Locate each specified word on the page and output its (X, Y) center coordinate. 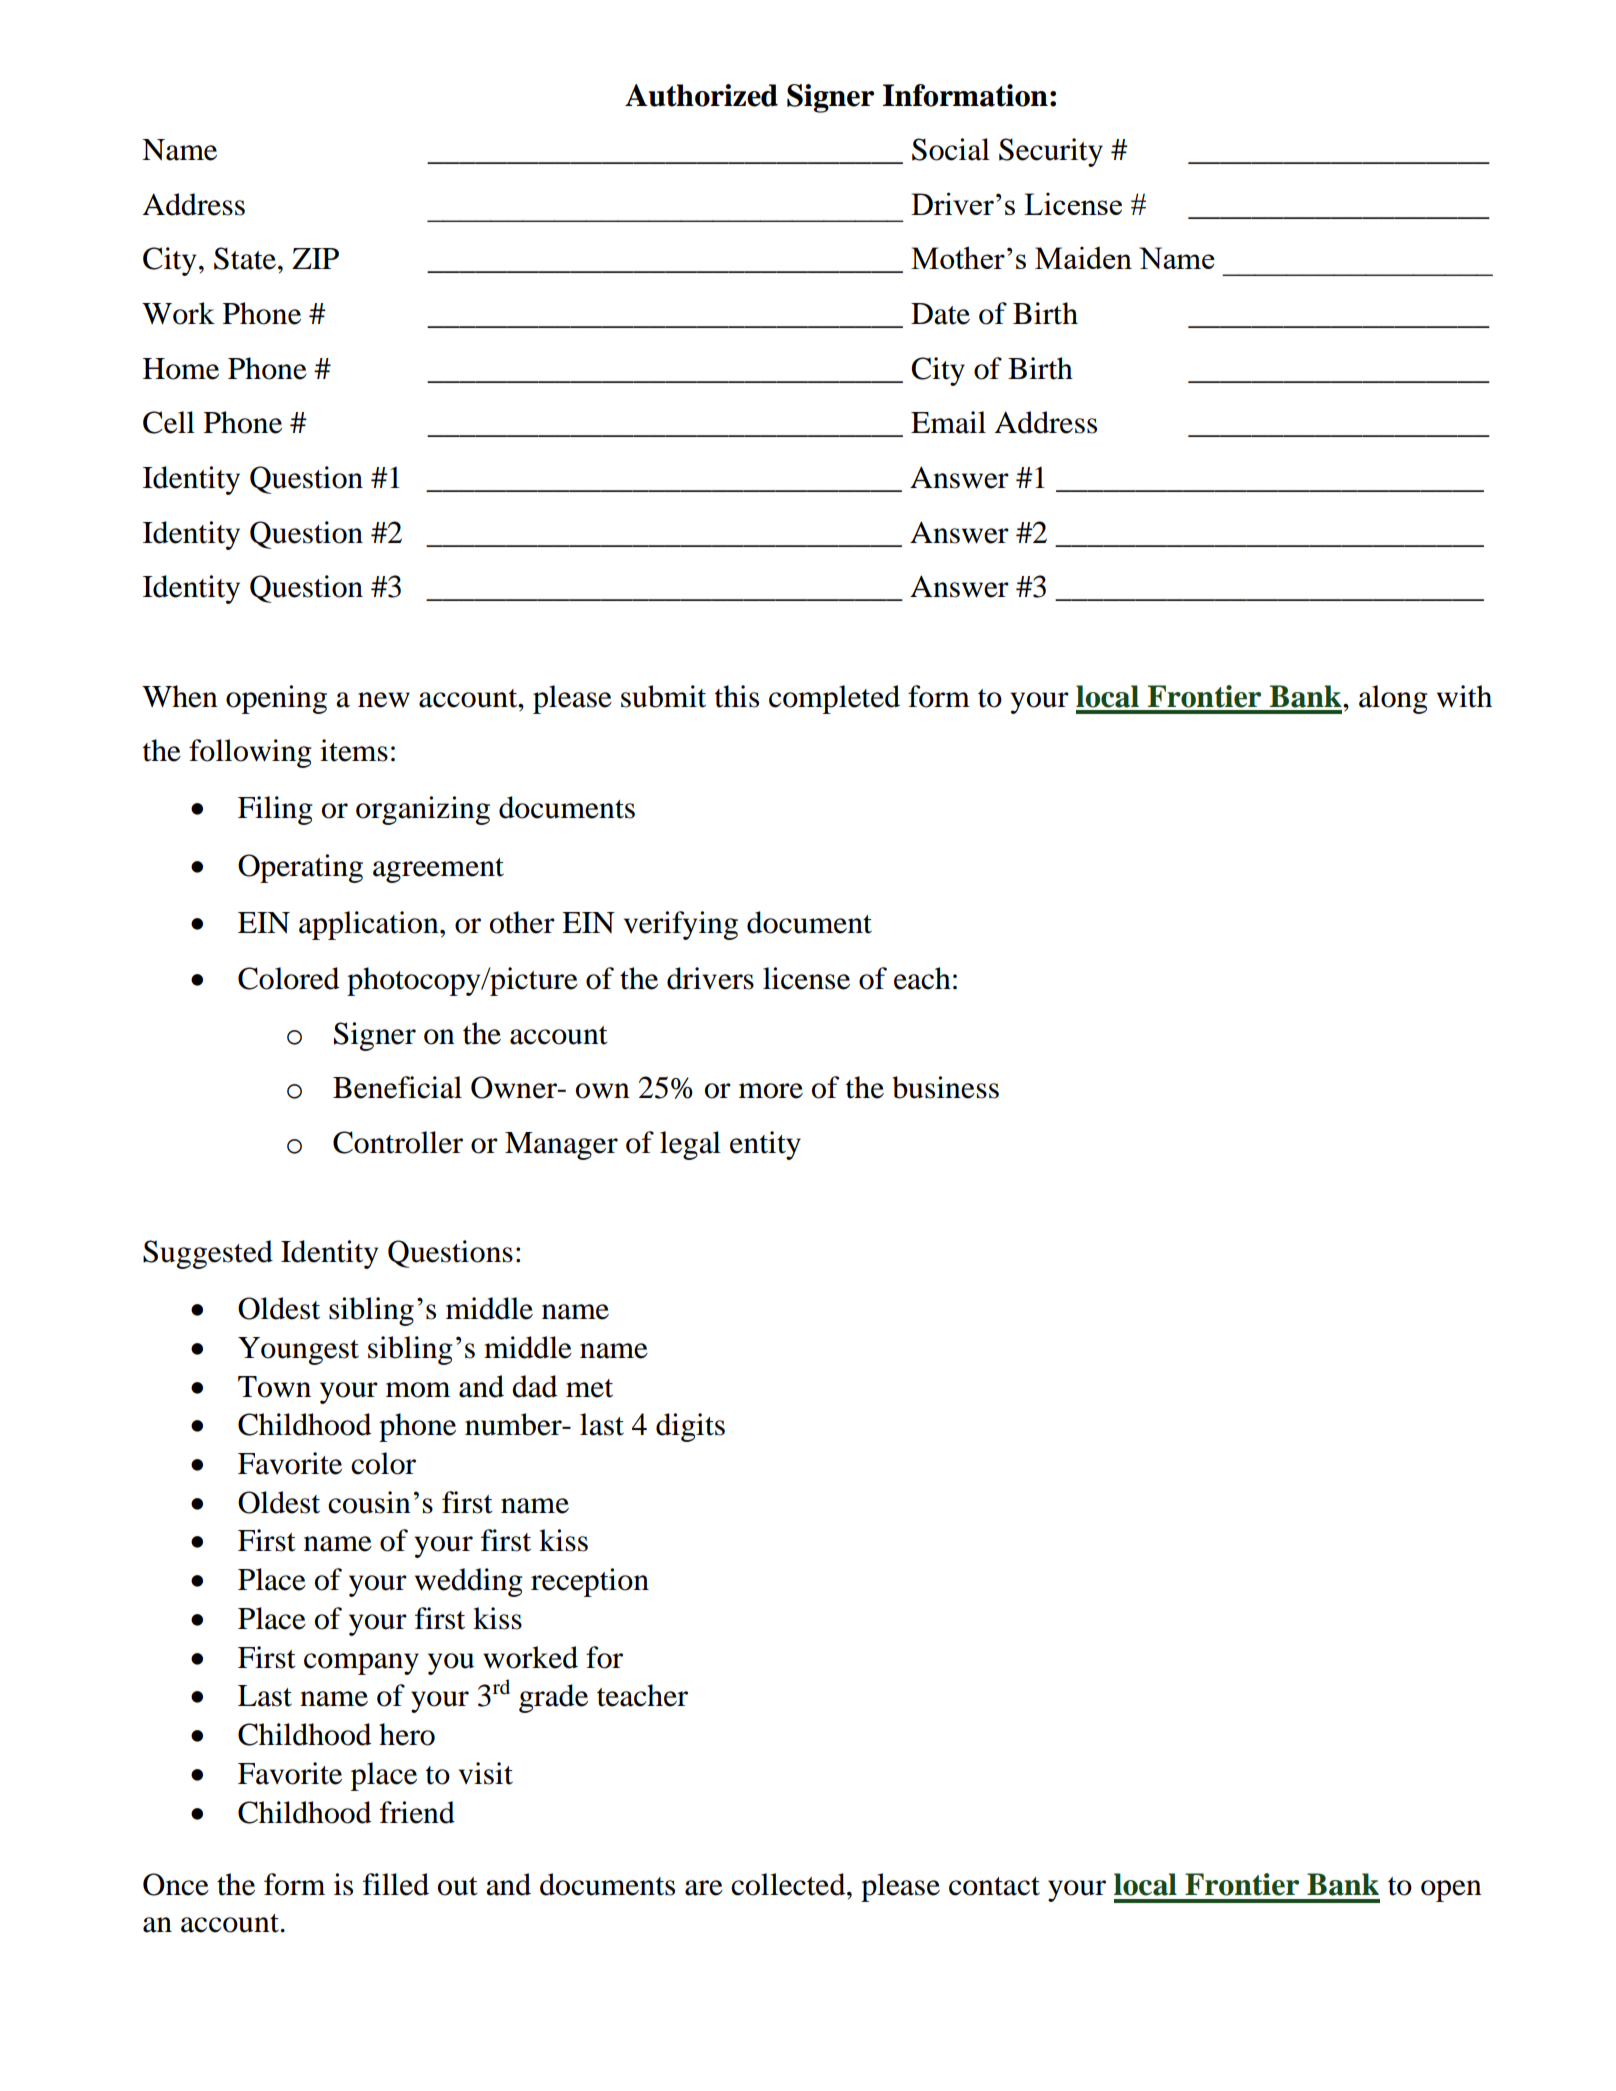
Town (274, 1387)
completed (834, 699)
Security (1051, 152)
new (384, 700)
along (1393, 699)
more (771, 1091)
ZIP (315, 258)
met (589, 1388)
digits (690, 1427)
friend (417, 1812)
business (945, 1087)
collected (789, 1884)
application (370, 925)
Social (951, 149)
